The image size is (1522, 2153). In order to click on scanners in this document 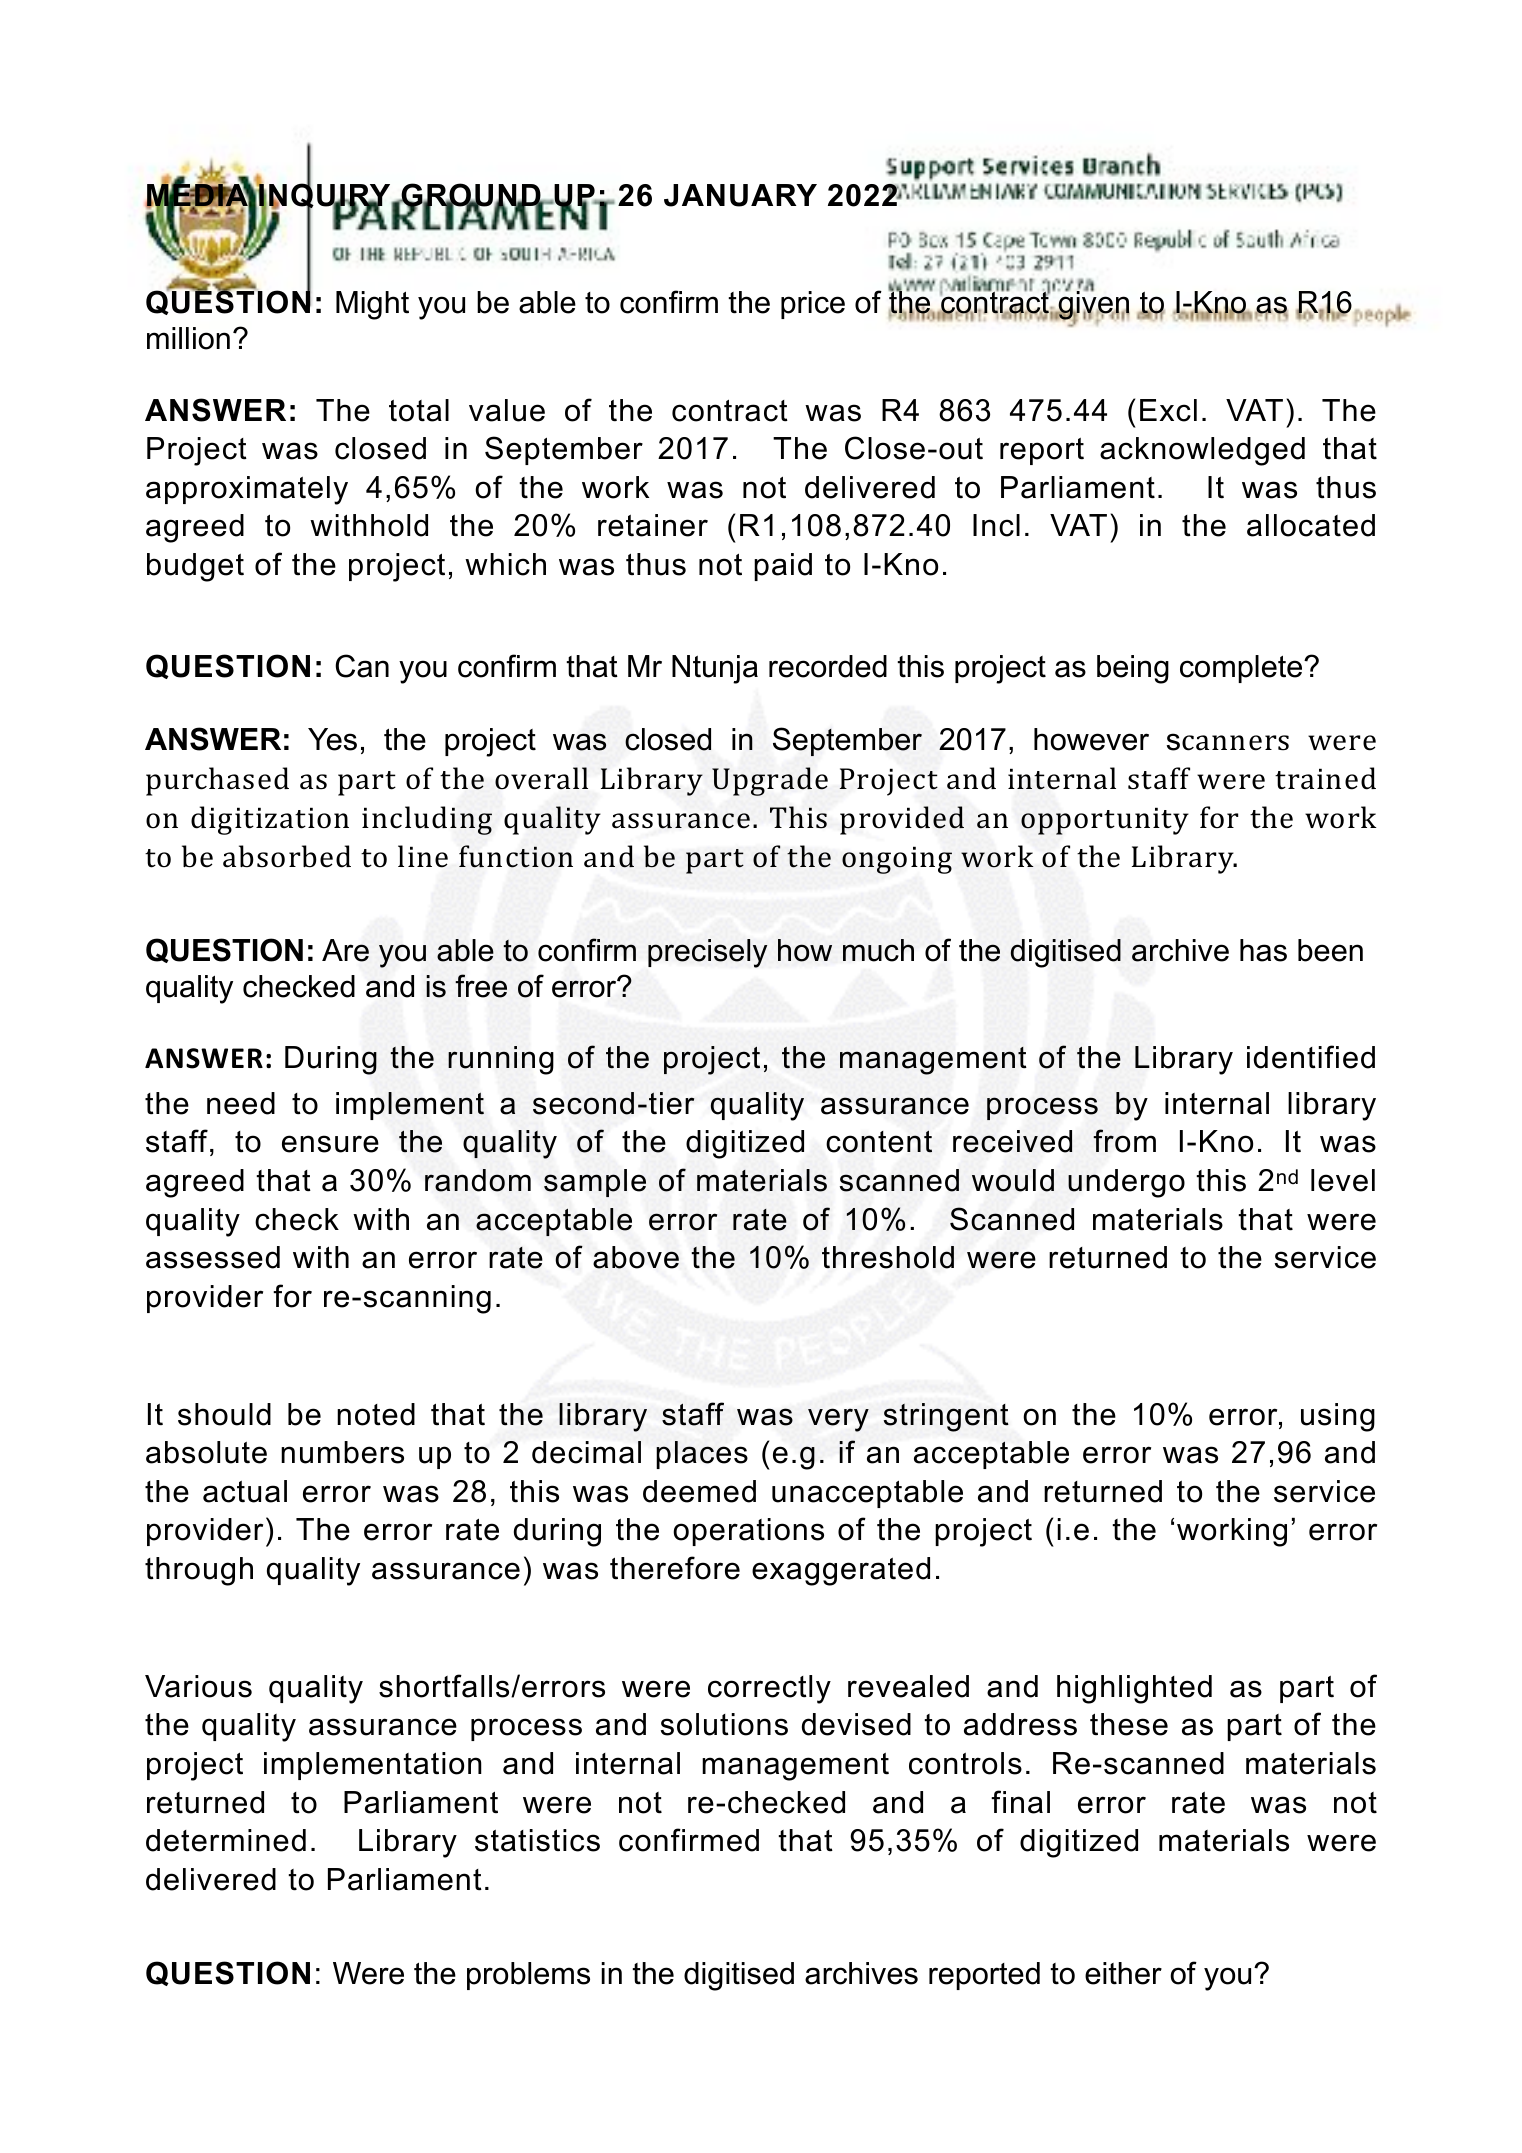, I will do `click(1228, 742)`.
